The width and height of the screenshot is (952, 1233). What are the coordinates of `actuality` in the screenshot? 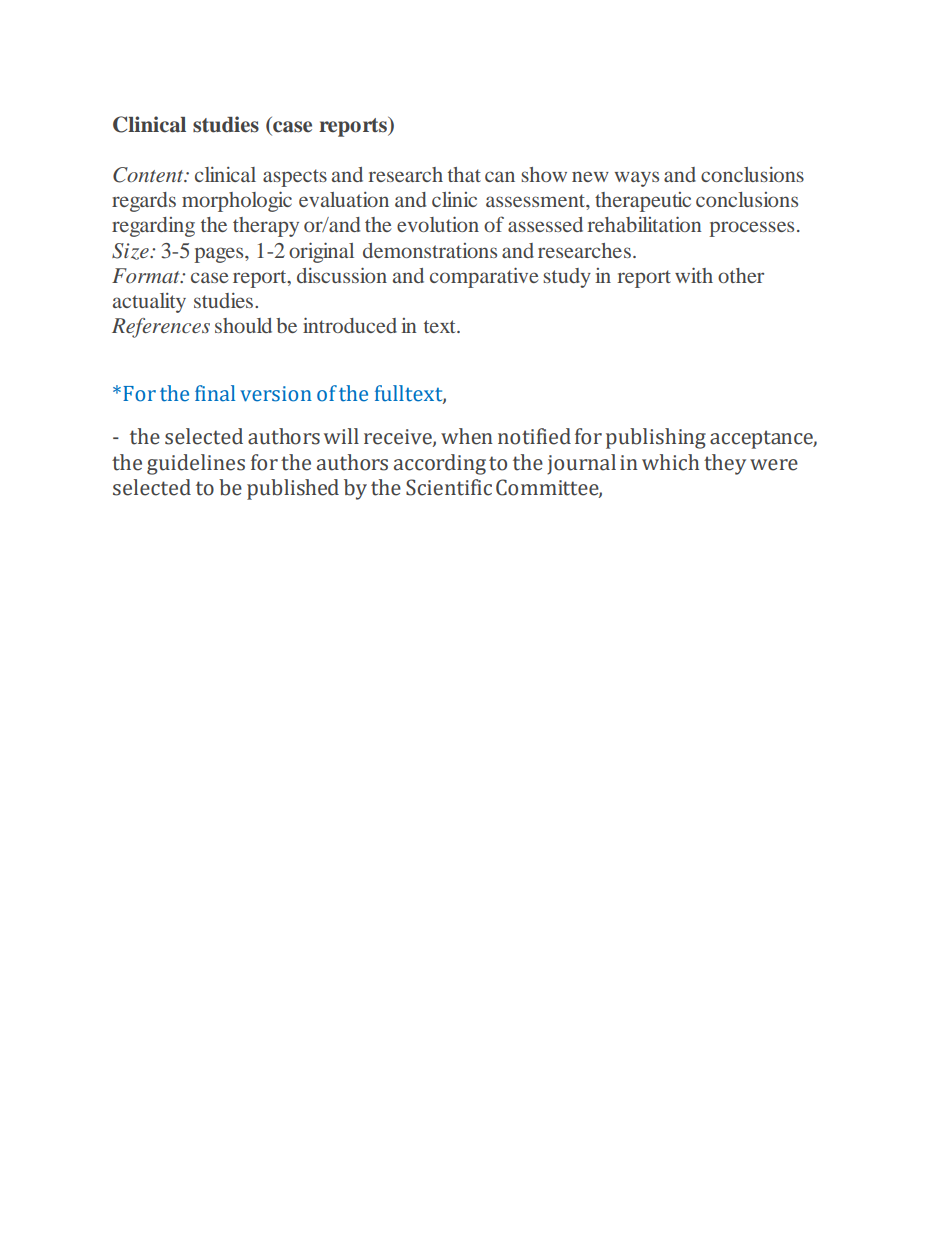 It's located at (149, 303).
